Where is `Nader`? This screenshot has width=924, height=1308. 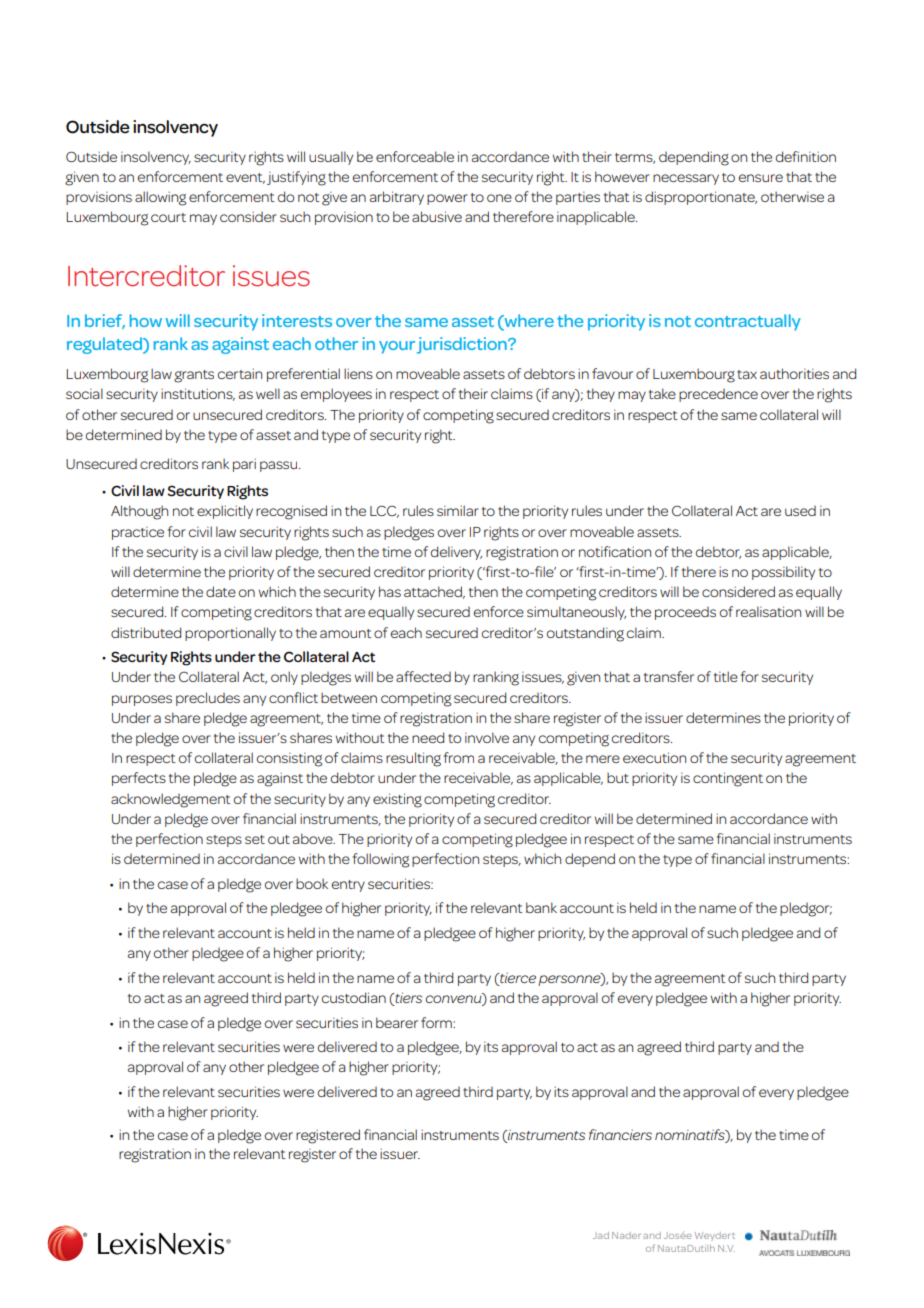
Nader is located at coordinates (626, 1235).
